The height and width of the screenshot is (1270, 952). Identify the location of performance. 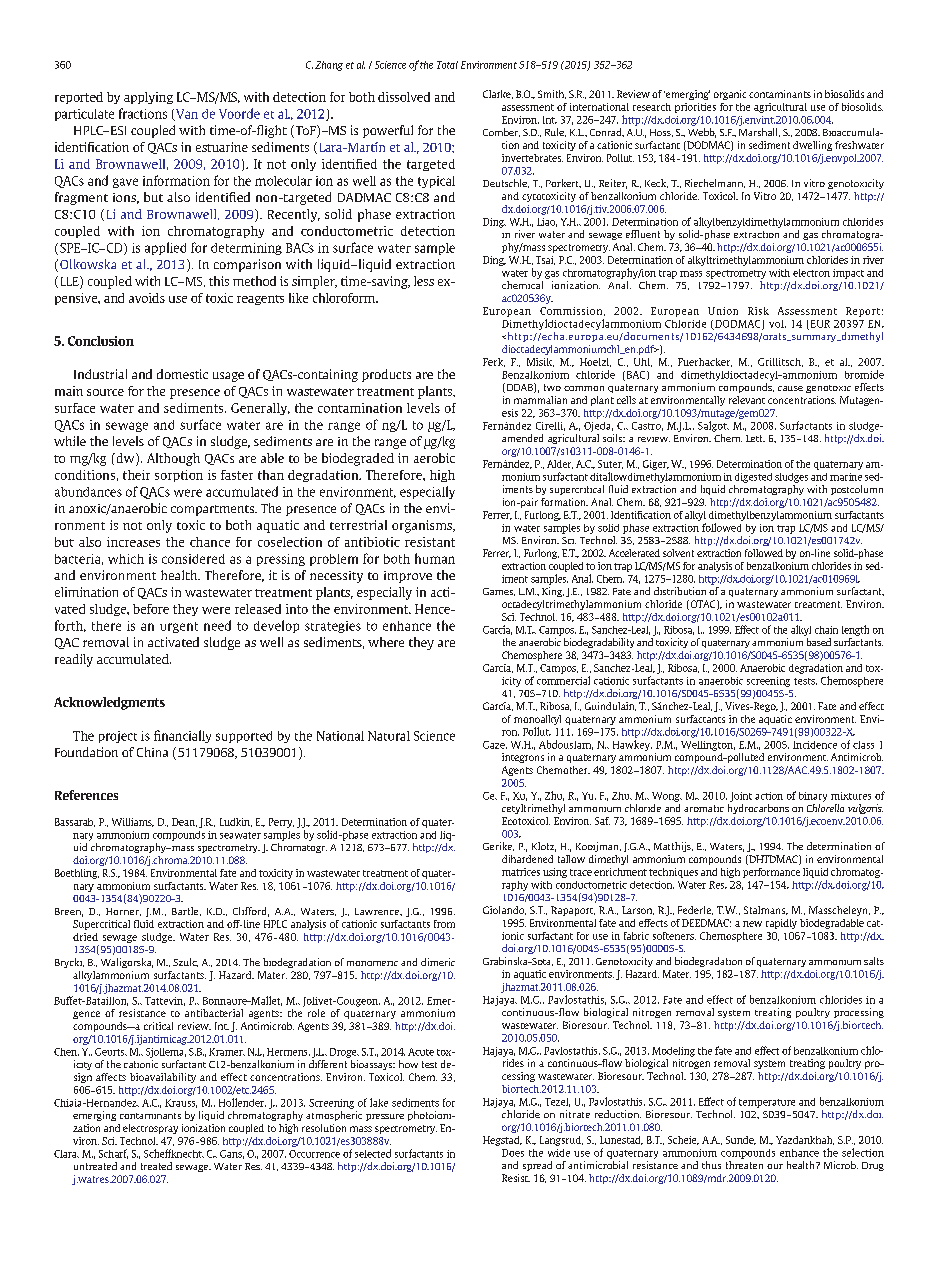
(771, 873).
